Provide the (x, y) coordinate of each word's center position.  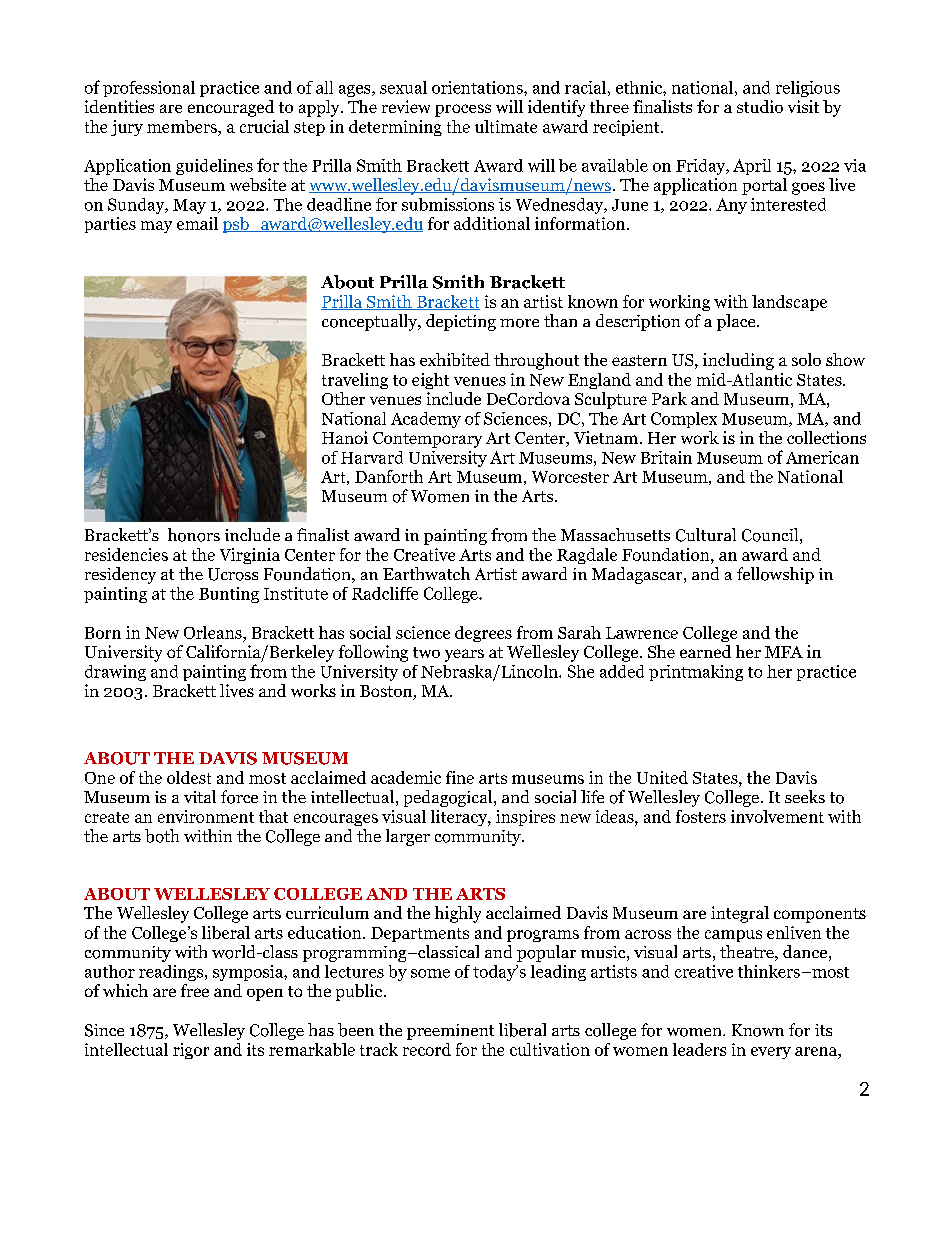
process (463, 110)
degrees (483, 634)
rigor (191, 1051)
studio (760, 106)
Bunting (229, 595)
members (183, 128)
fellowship (775, 575)
